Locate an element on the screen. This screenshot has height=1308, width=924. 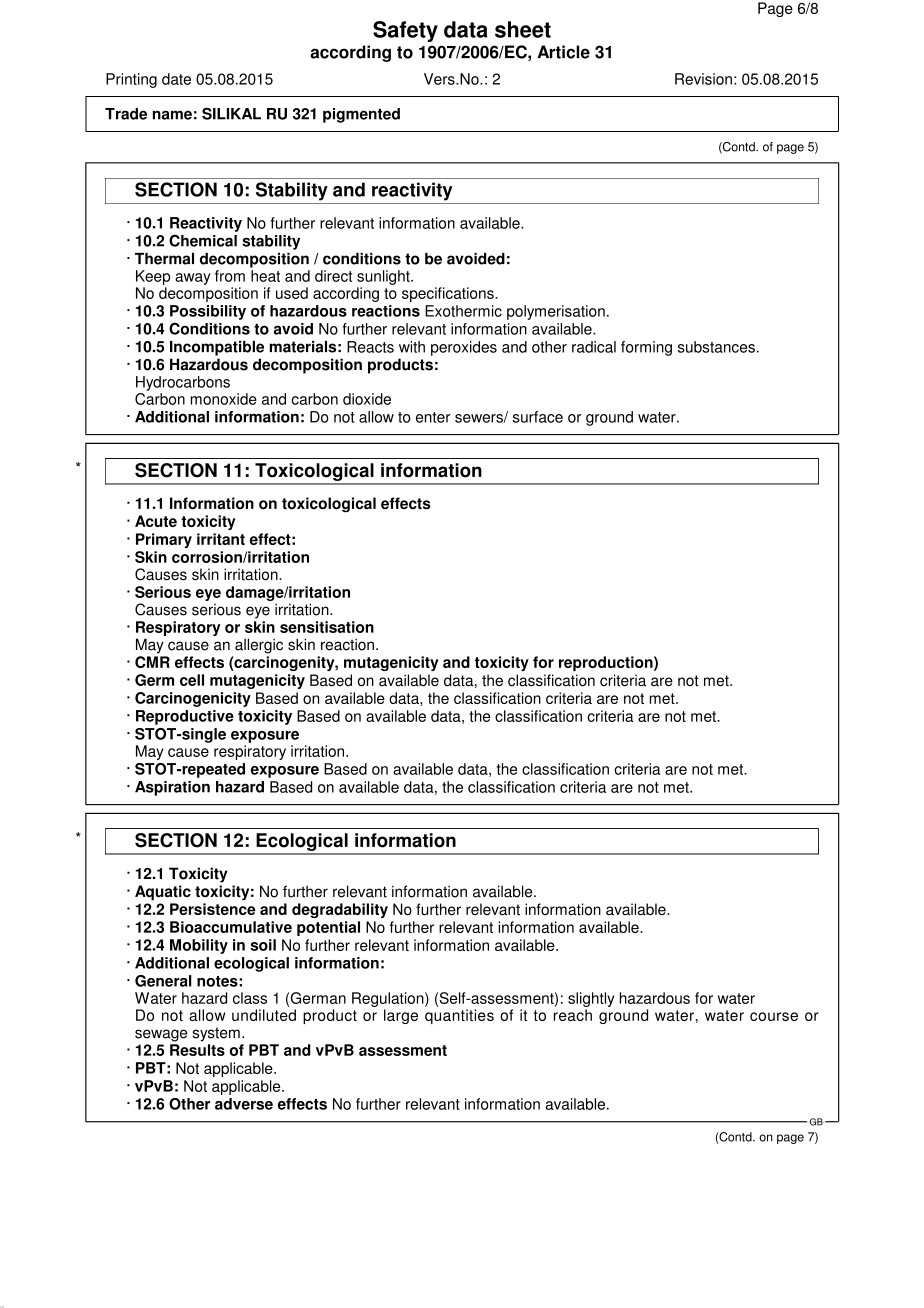
quantities is located at coordinates (459, 1016).
